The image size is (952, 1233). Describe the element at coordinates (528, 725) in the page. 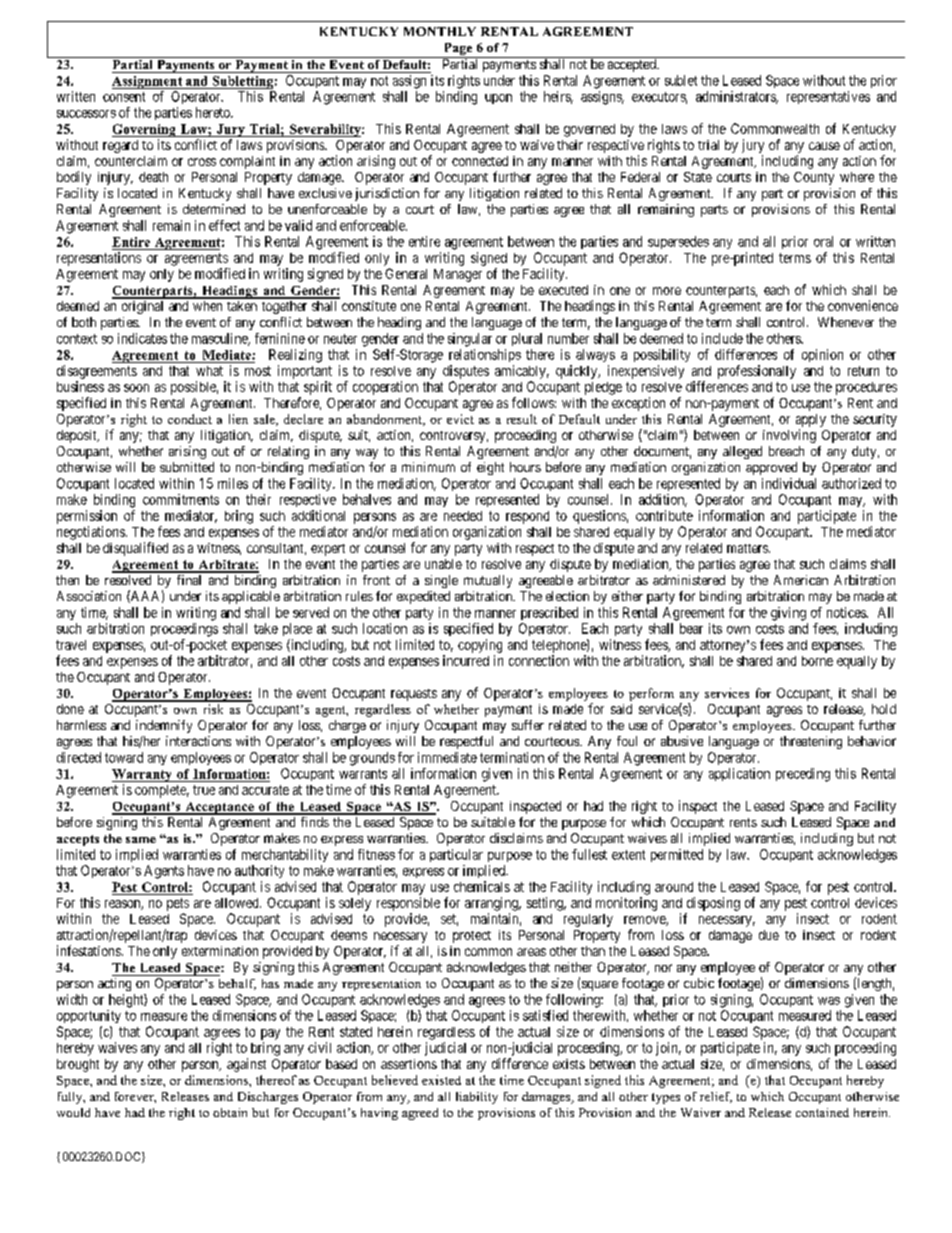

I see `suffer` at that location.
